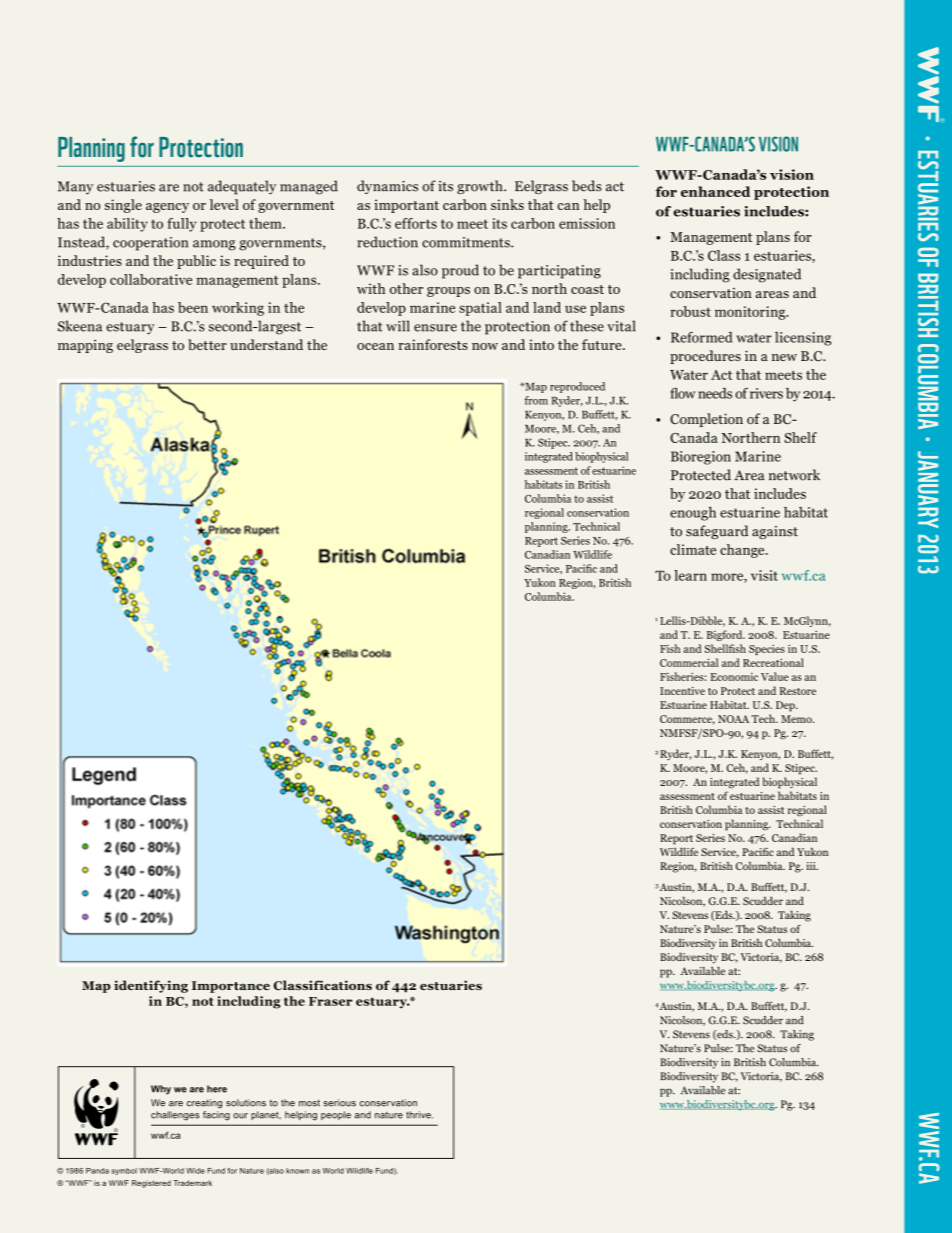 The image size is (952, 1233). Describe the element at coordinates (231, 987) in the document. I see `Importance` at that location.
